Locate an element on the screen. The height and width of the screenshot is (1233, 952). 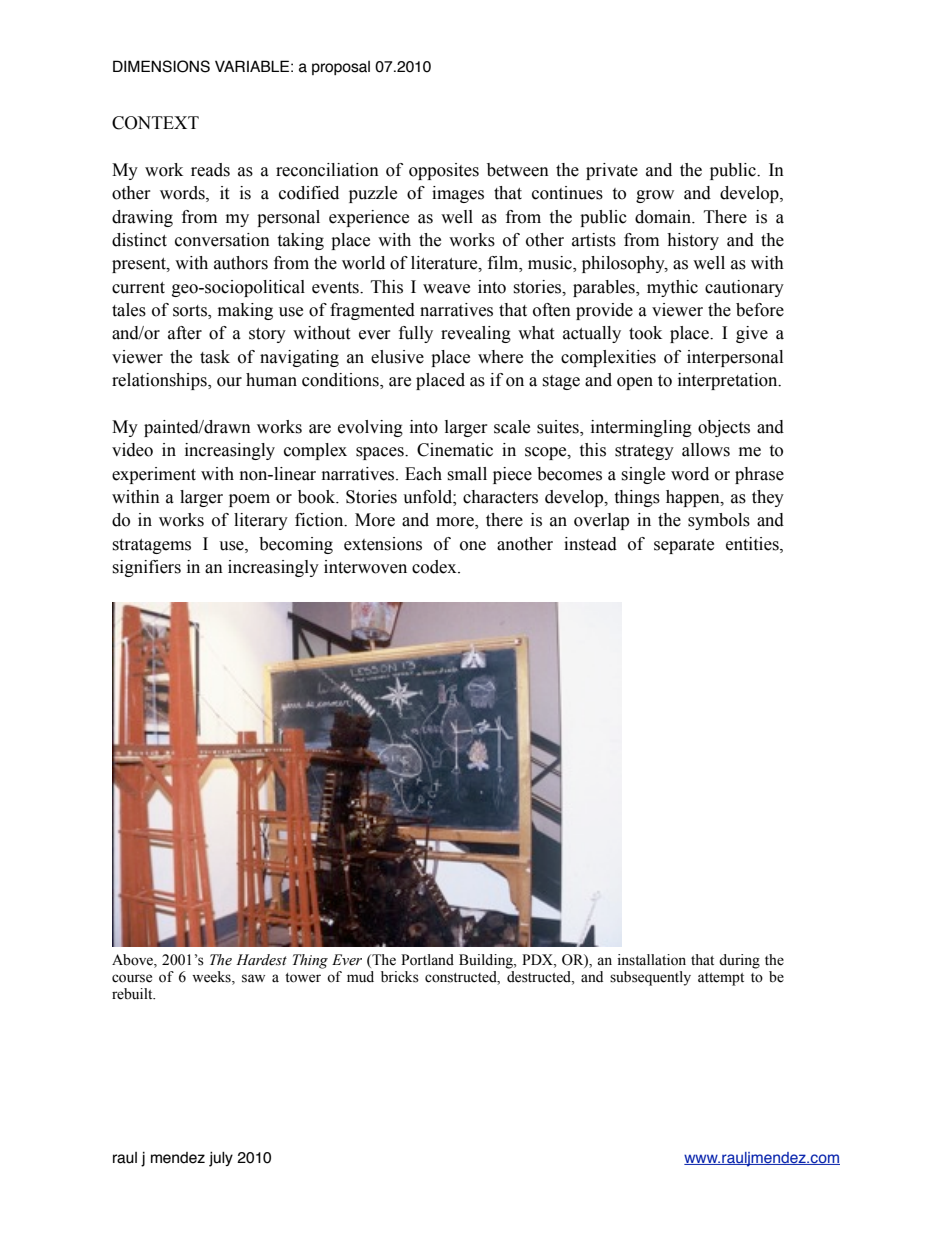
opposites is located at coordinates (444, 171).
